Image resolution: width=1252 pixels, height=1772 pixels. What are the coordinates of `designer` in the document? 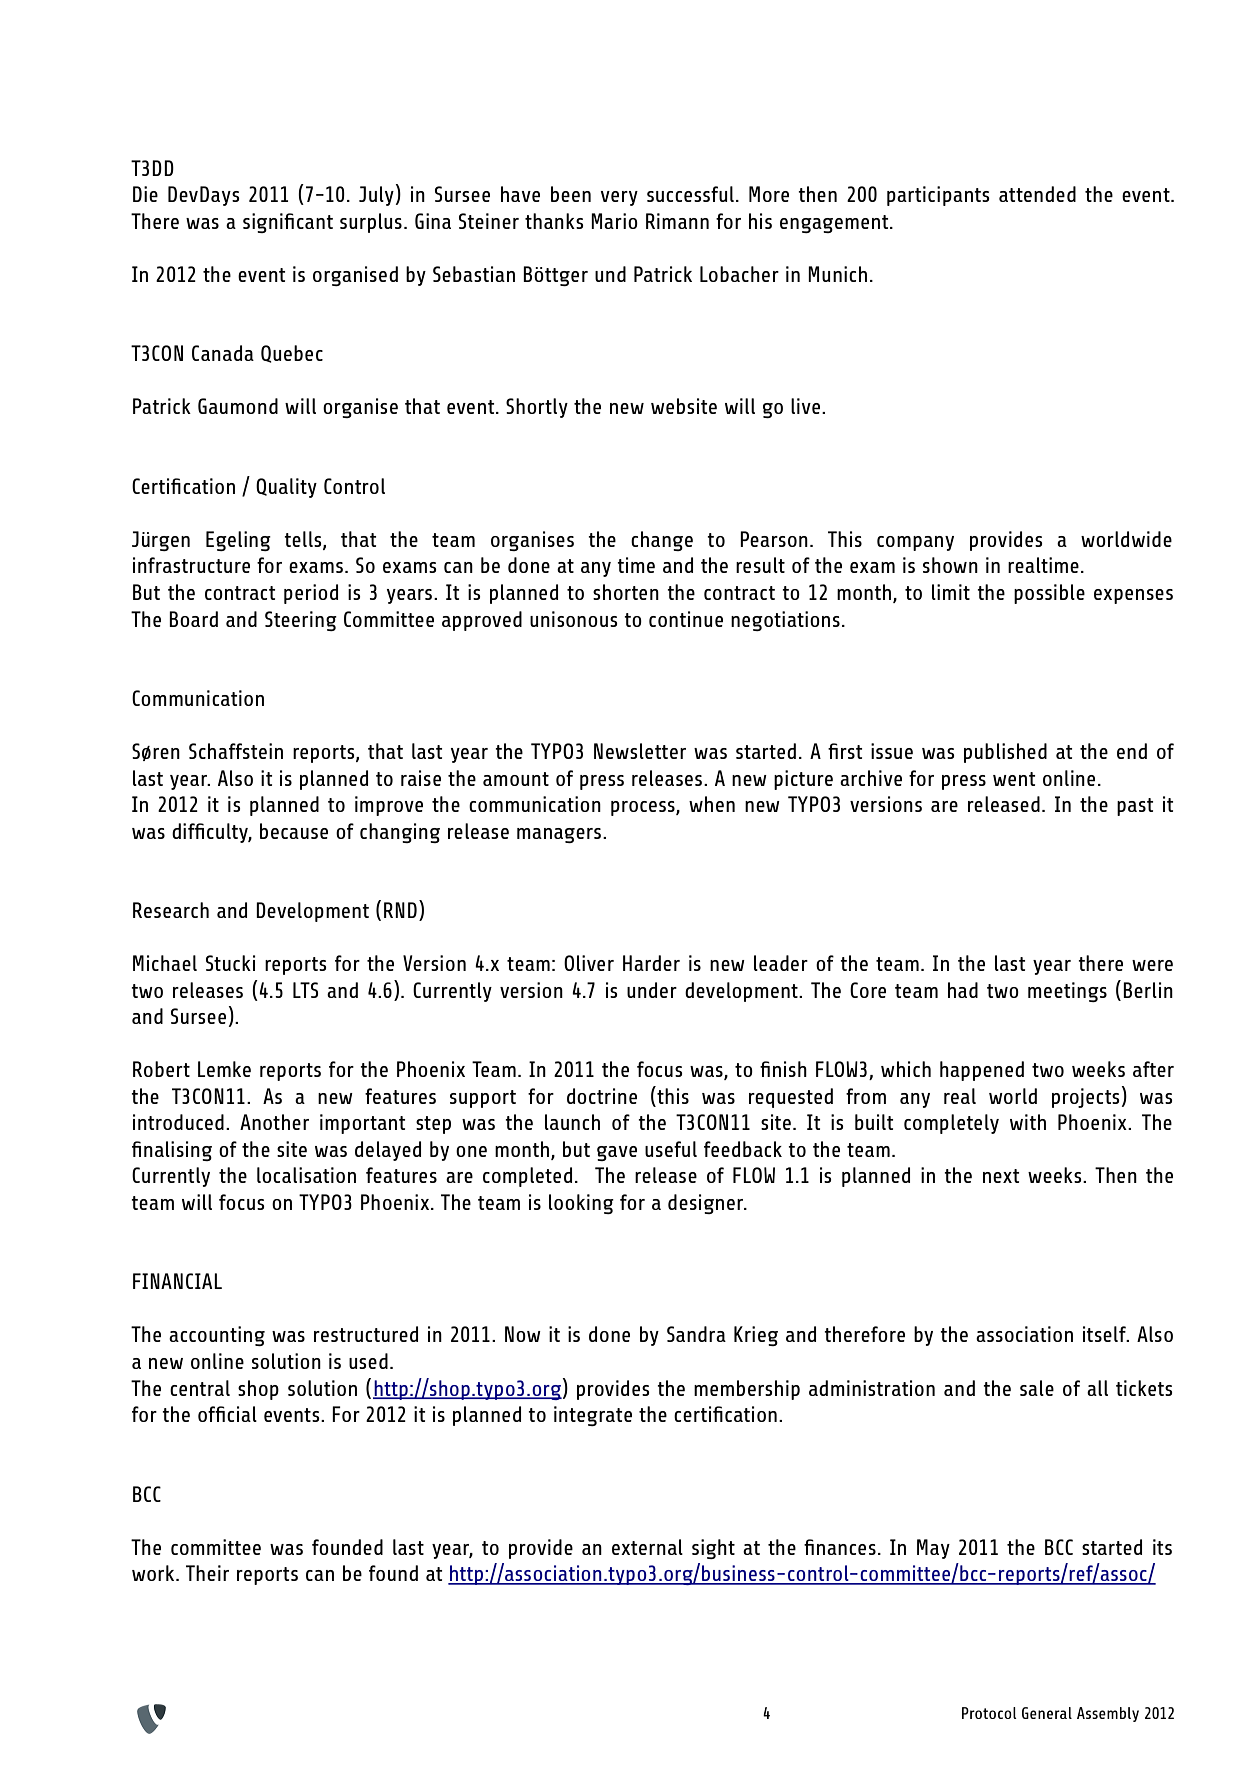 It's located at (706, 1204).
